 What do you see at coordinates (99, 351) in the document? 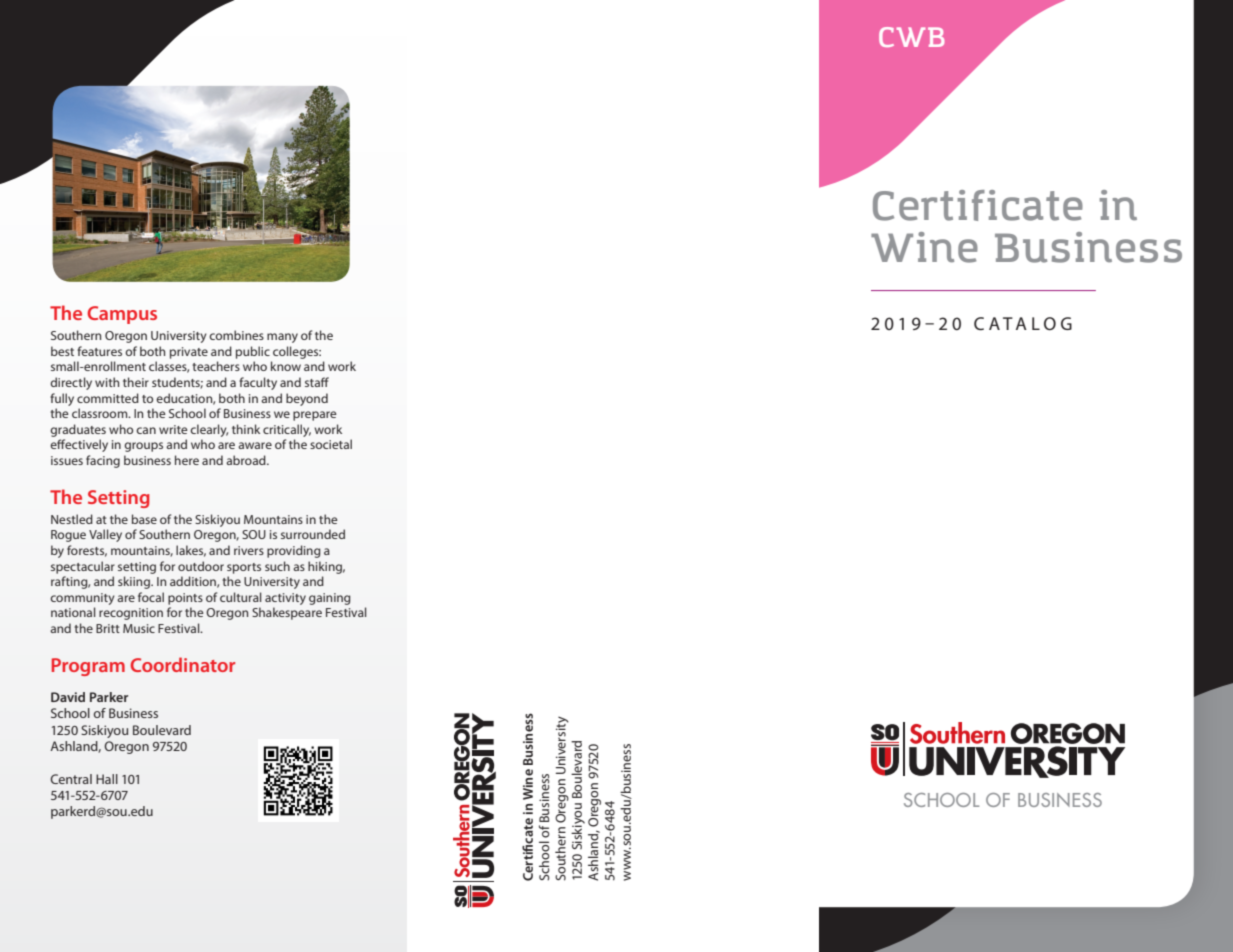
I see `features` at bounding box center [99, 351].
